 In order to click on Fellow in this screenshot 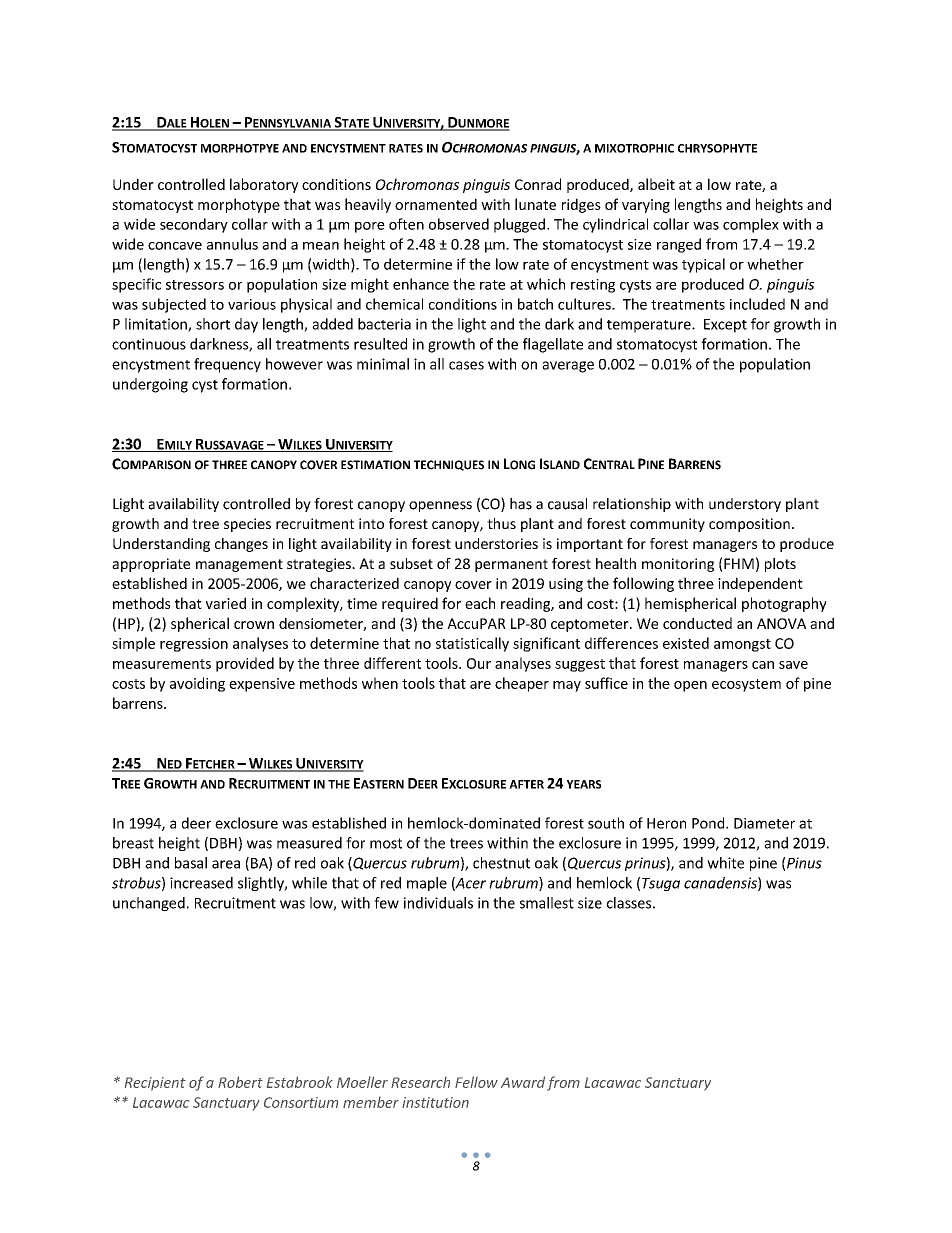, I will do `click(476, 1082)`.
